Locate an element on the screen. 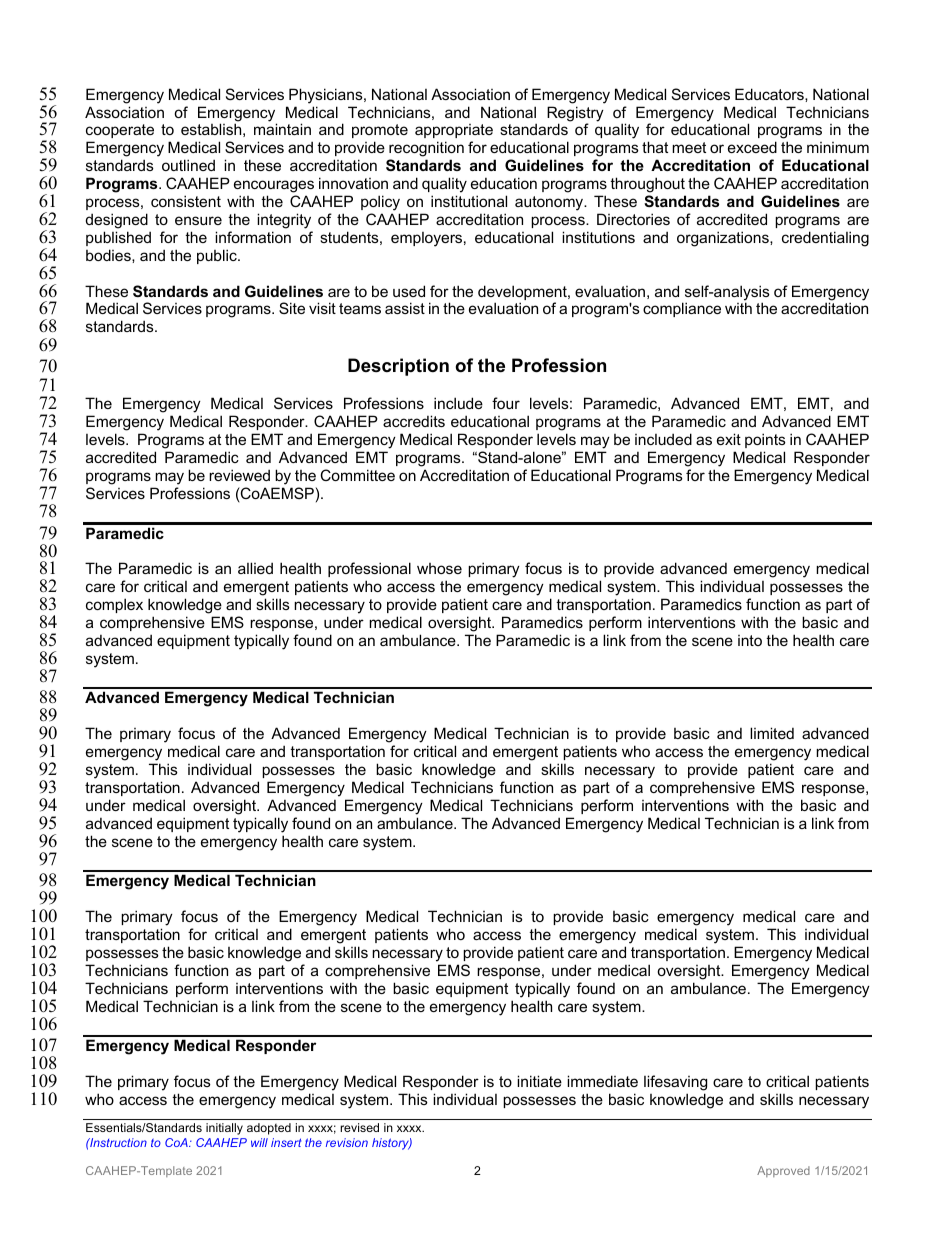  initially is located at coordinates (224, 1129).
